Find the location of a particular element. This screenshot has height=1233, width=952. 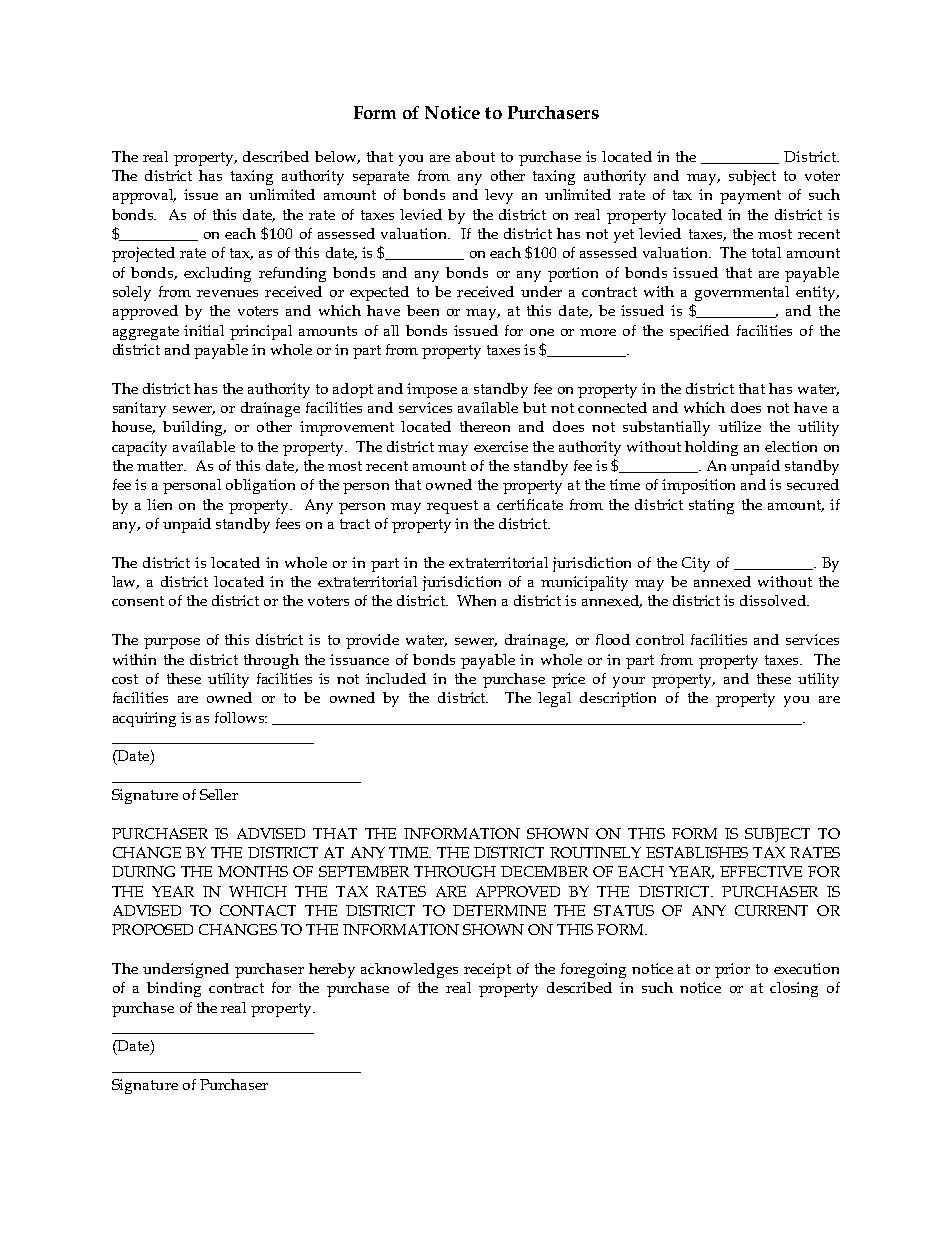

your is located at coordinates (629, 682).
